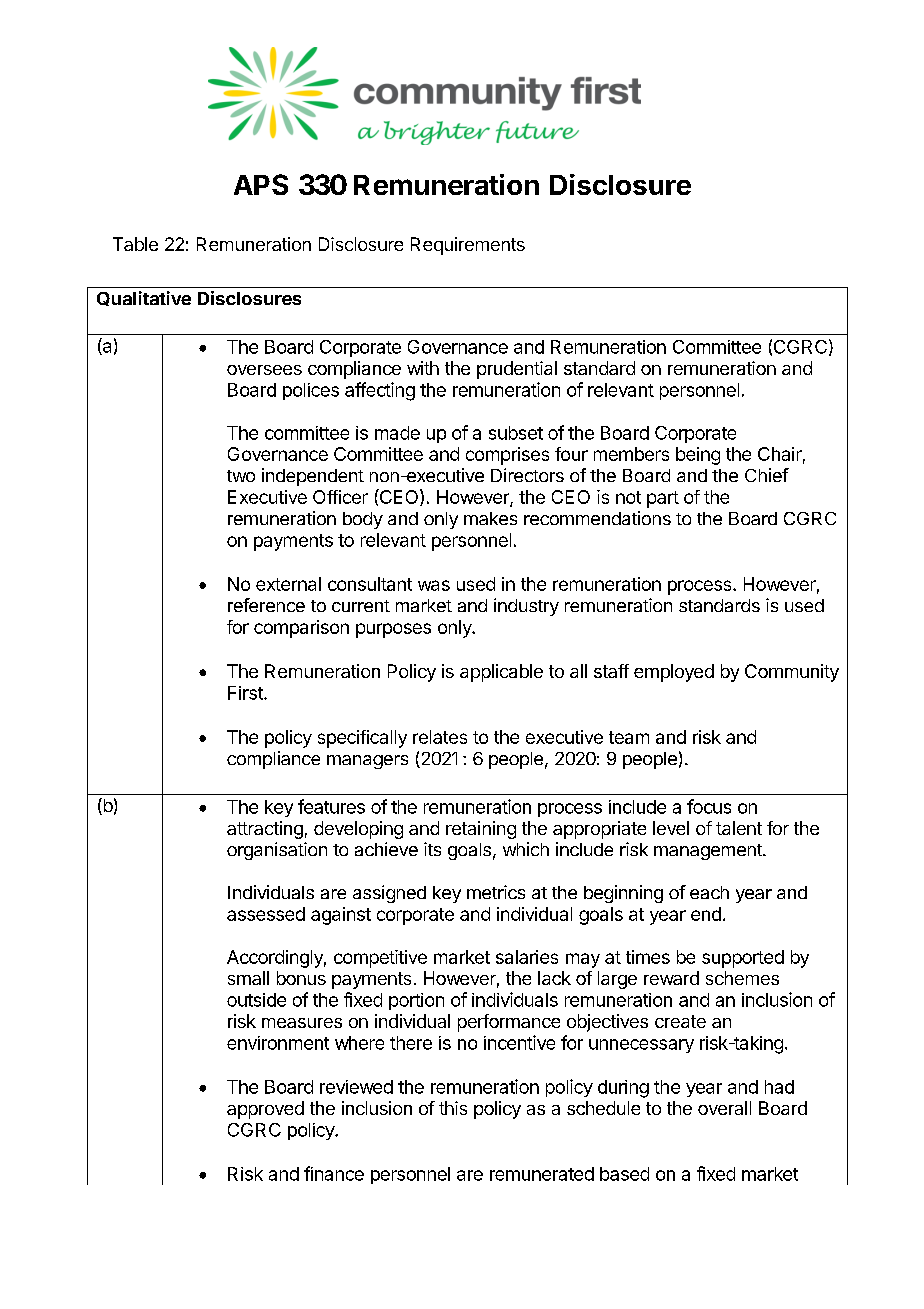 The width and height of the screenshot is (924, 1309). What do you see at coordinates (246, 693) in the screenshot?
I see `First` at bounding box center [246, 693].
